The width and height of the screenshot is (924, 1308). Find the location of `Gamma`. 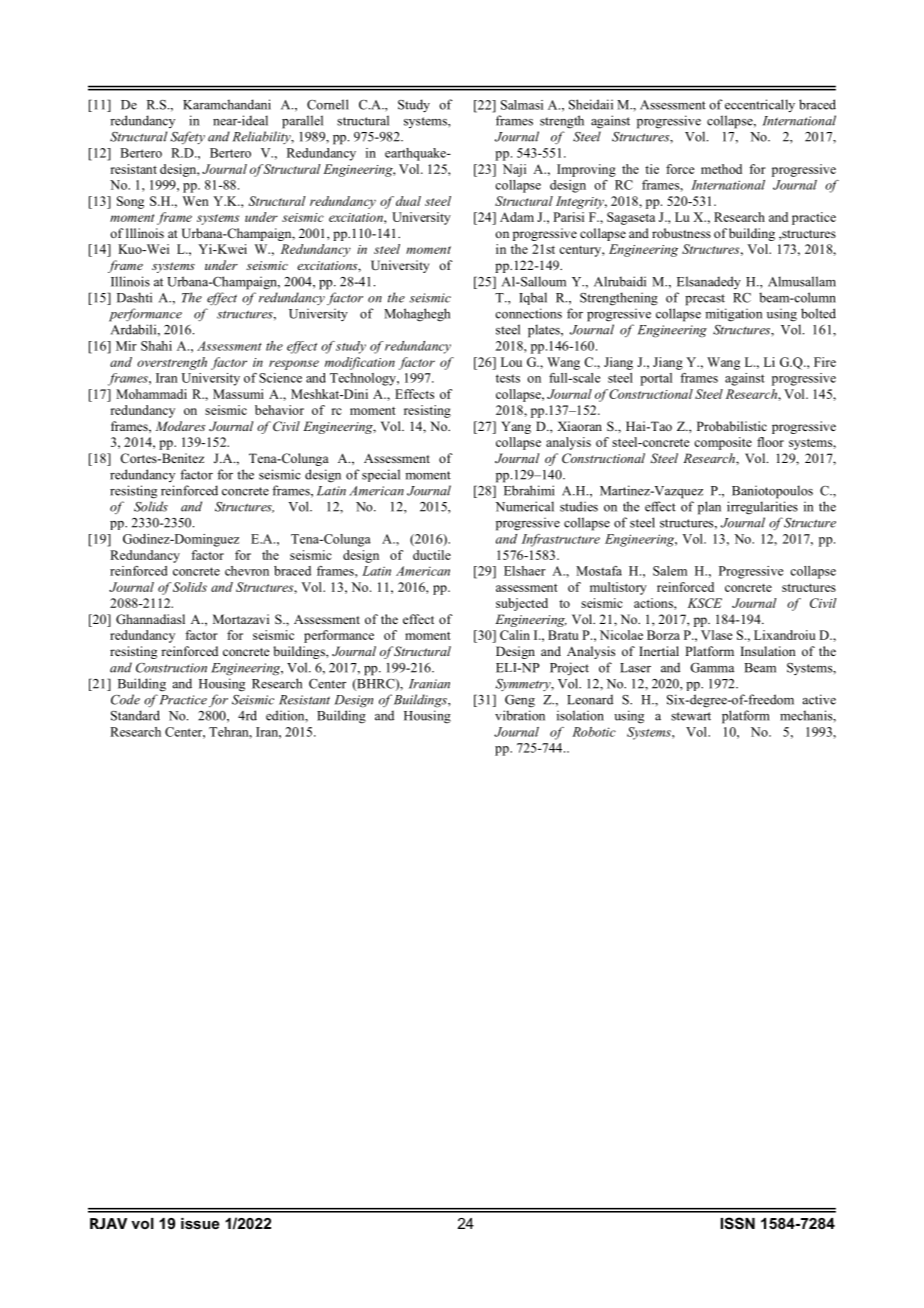

Gamma is located at coordinates (712, 668).
